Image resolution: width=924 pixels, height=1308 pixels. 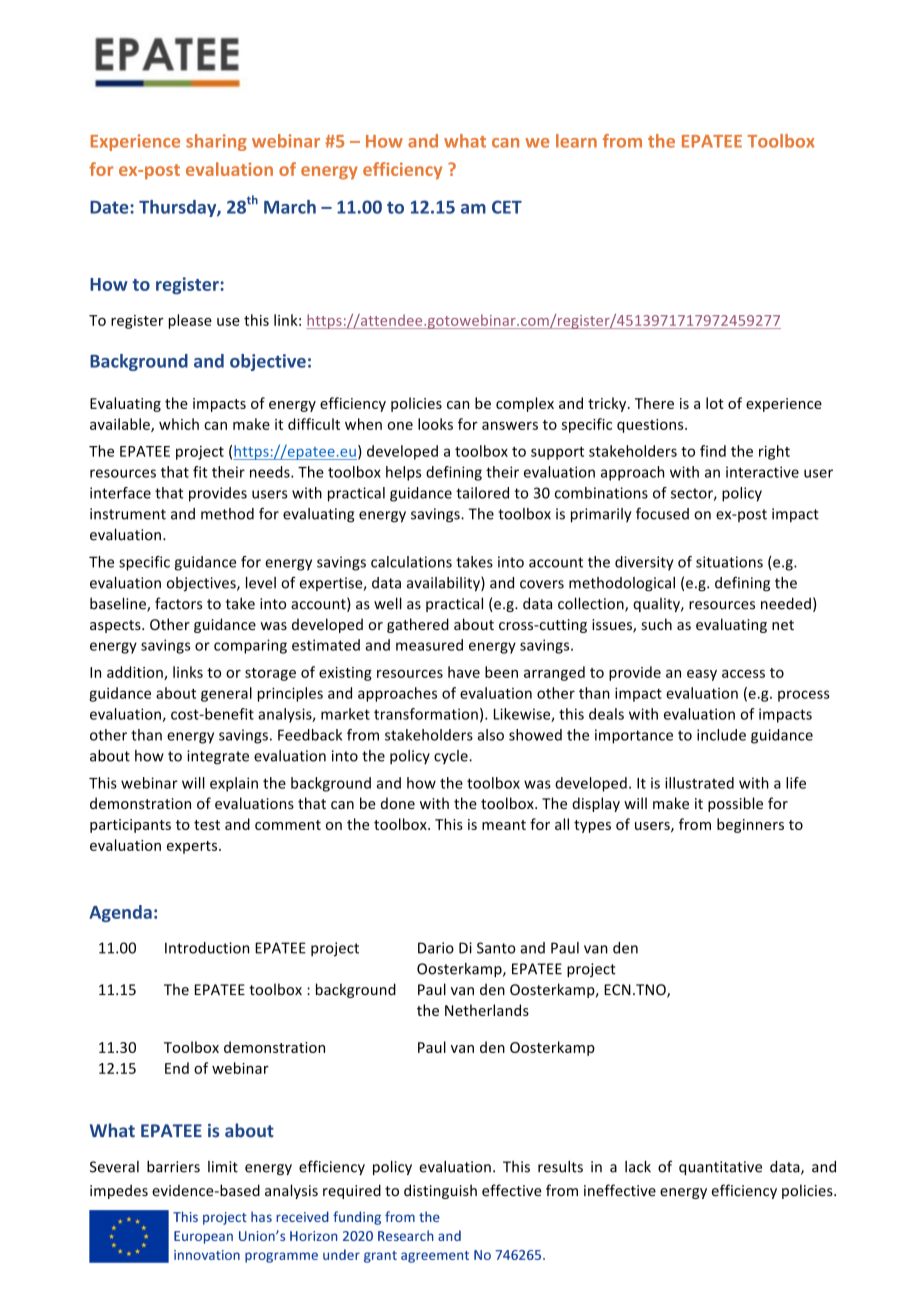 What do you see at coordinates (750, 825) in the screenshot?
I see `beginners` at bounding box center [750, 825].
